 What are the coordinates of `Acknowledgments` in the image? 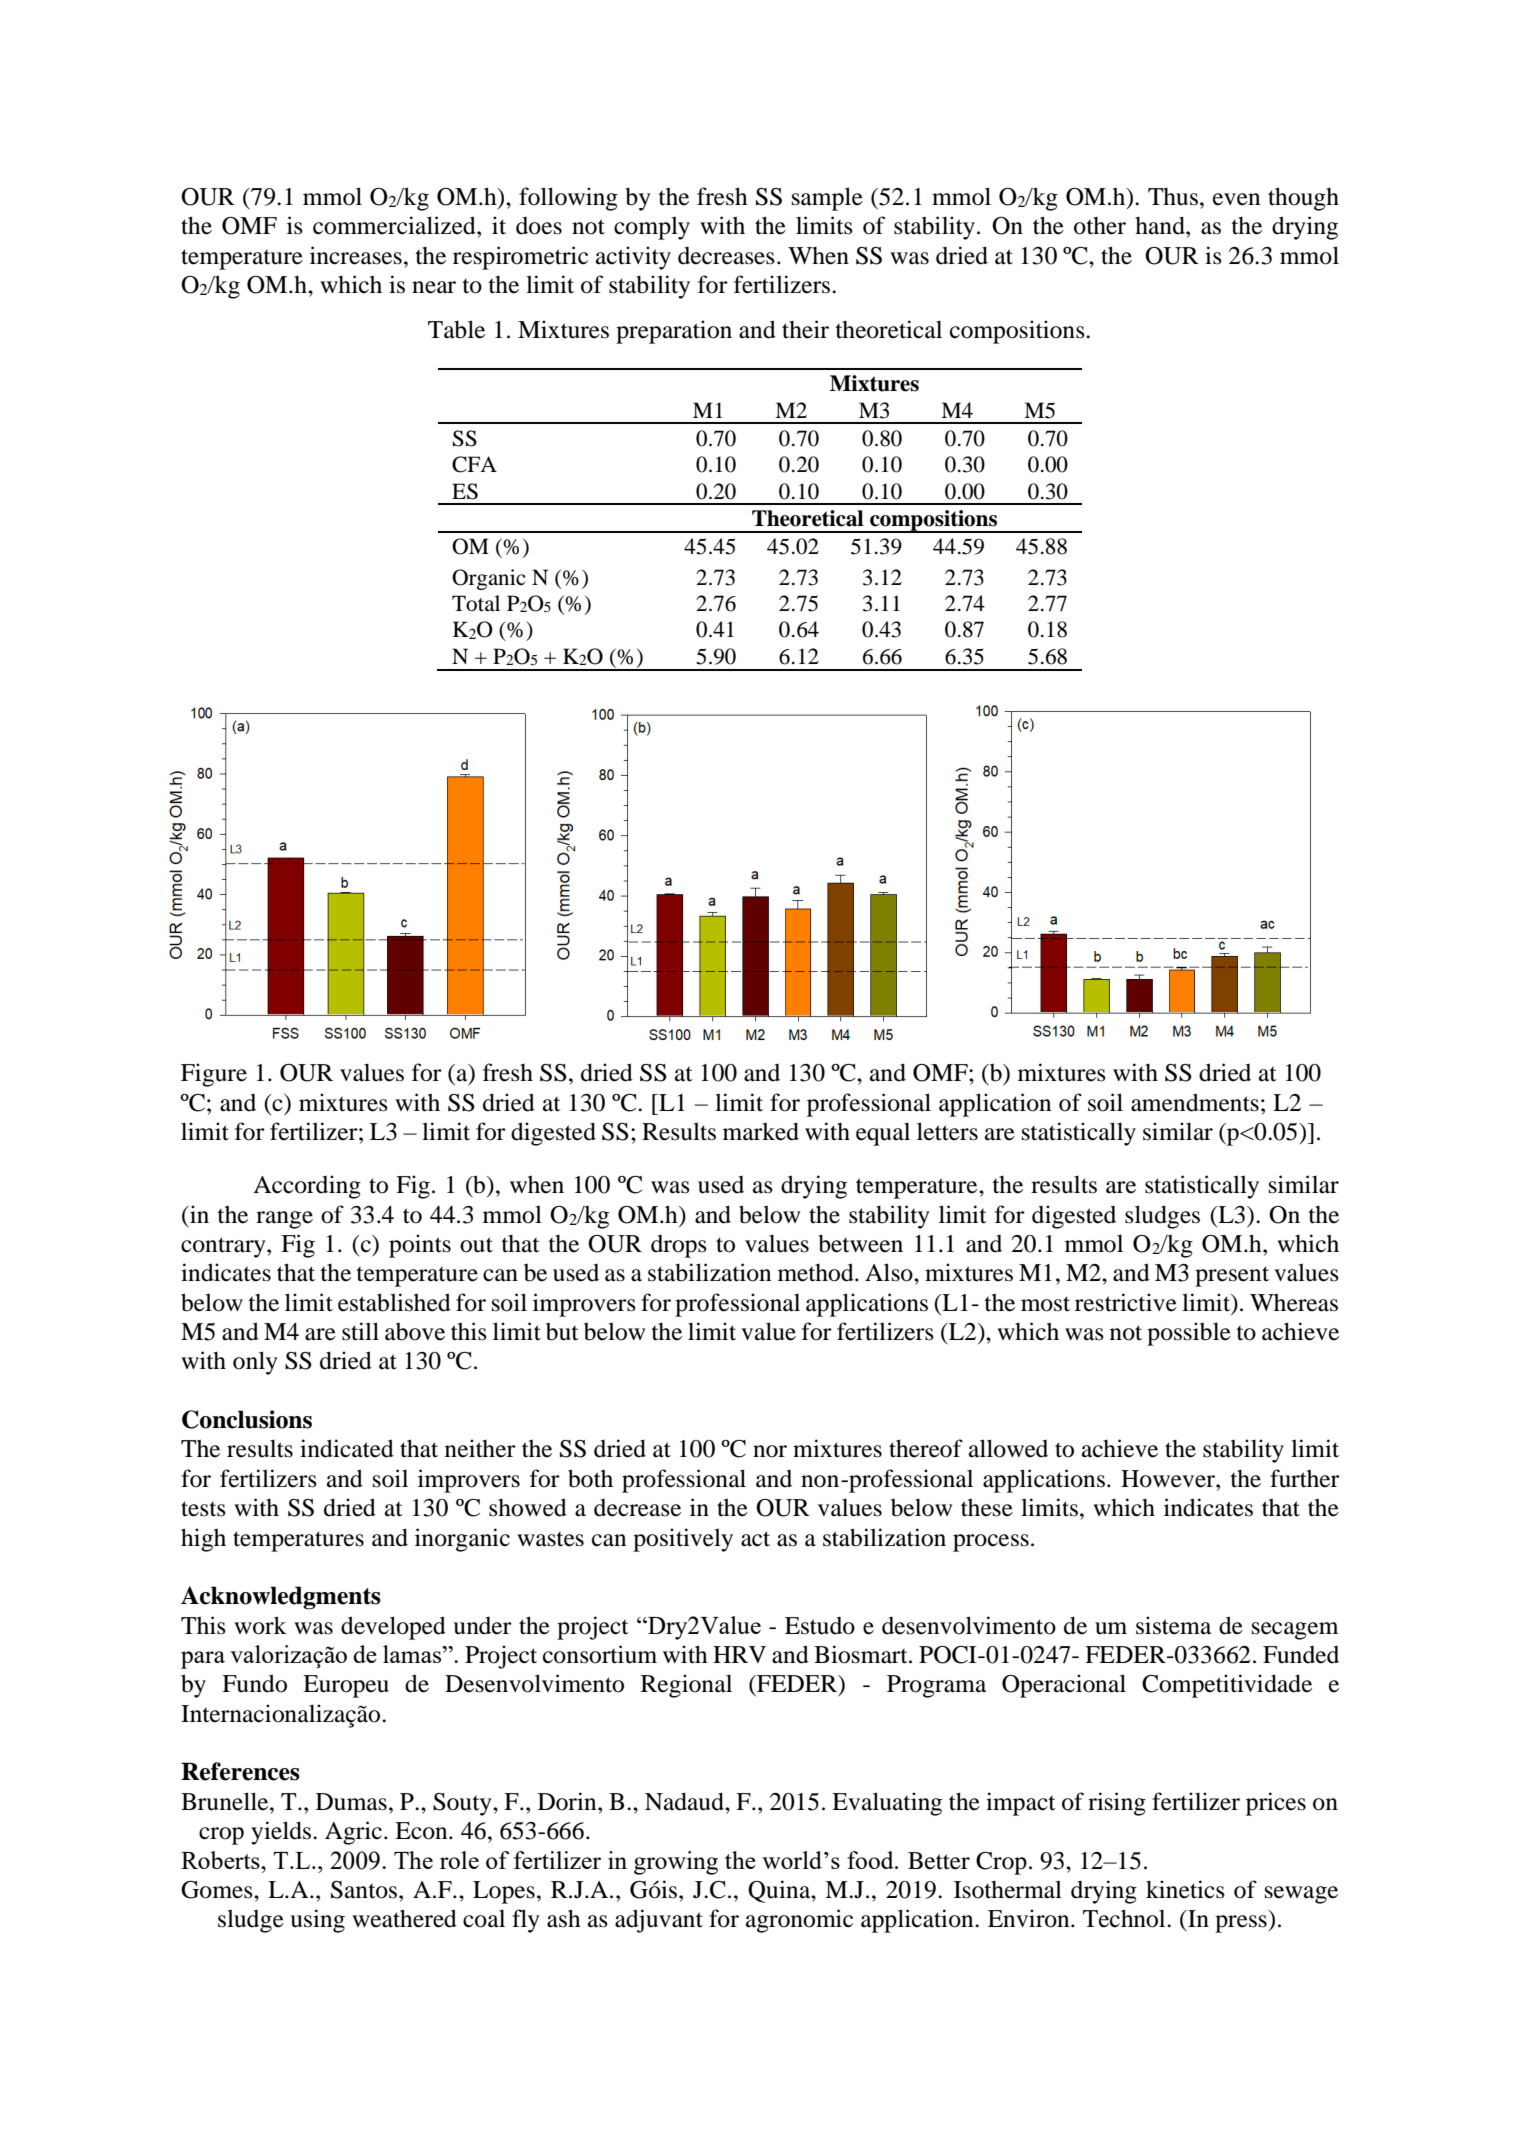 It's located at (281, 1598).
